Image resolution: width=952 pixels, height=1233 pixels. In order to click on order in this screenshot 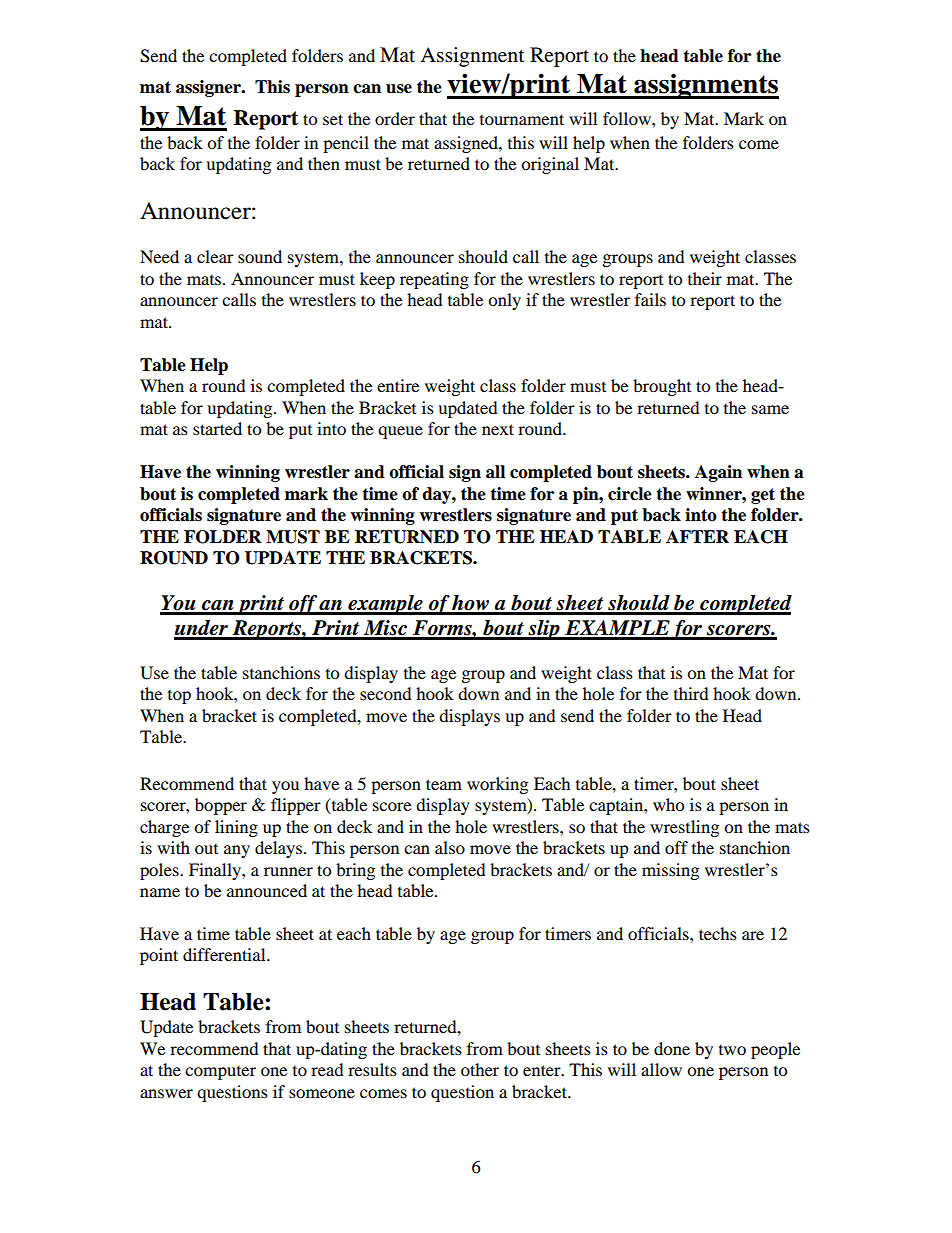, I will do `click(395, 118)`.
